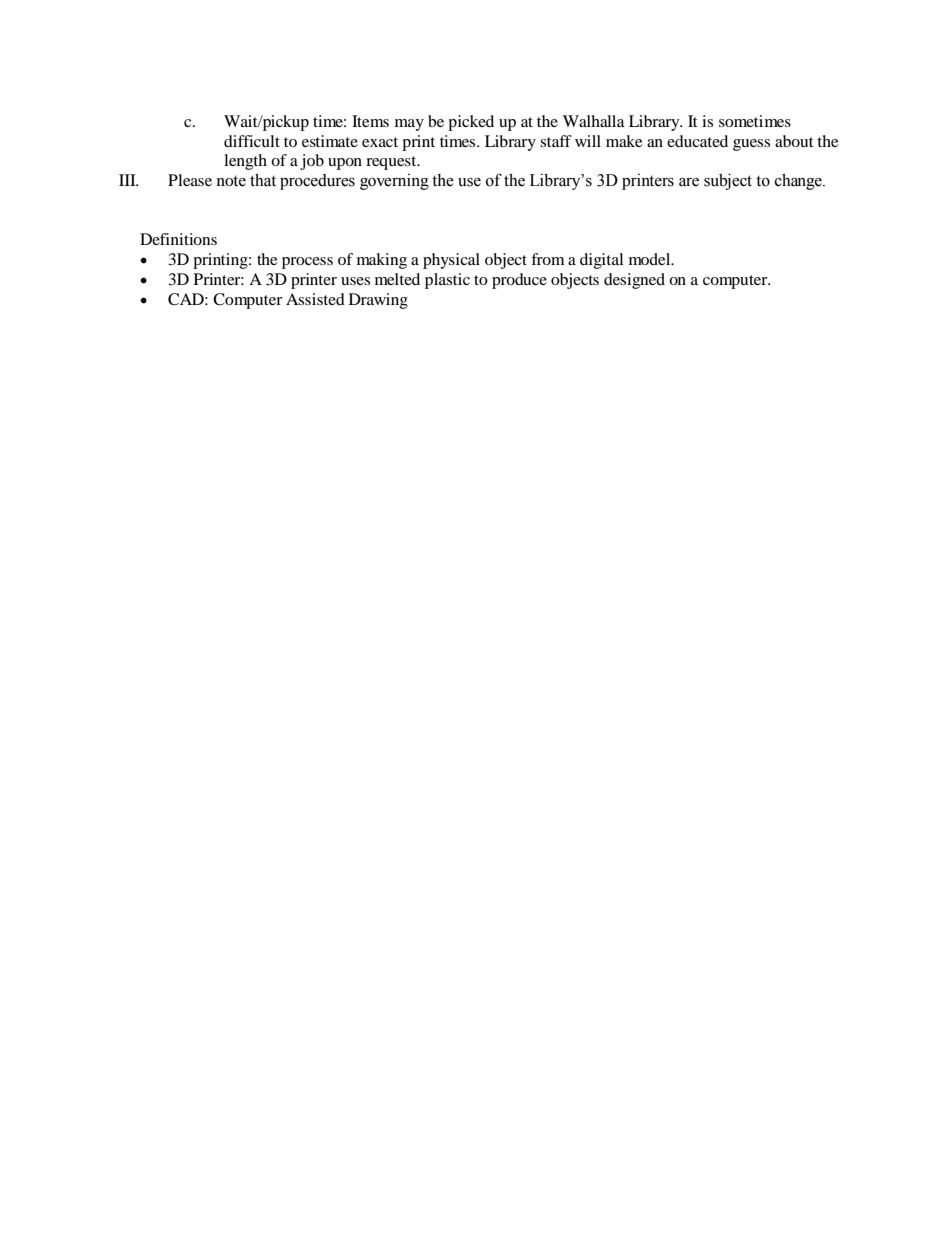 The image size is (952, 1233). What do you see at coordinates (315, 299) in the image?
I see `Assisted` at bounding box center [315, 299].
